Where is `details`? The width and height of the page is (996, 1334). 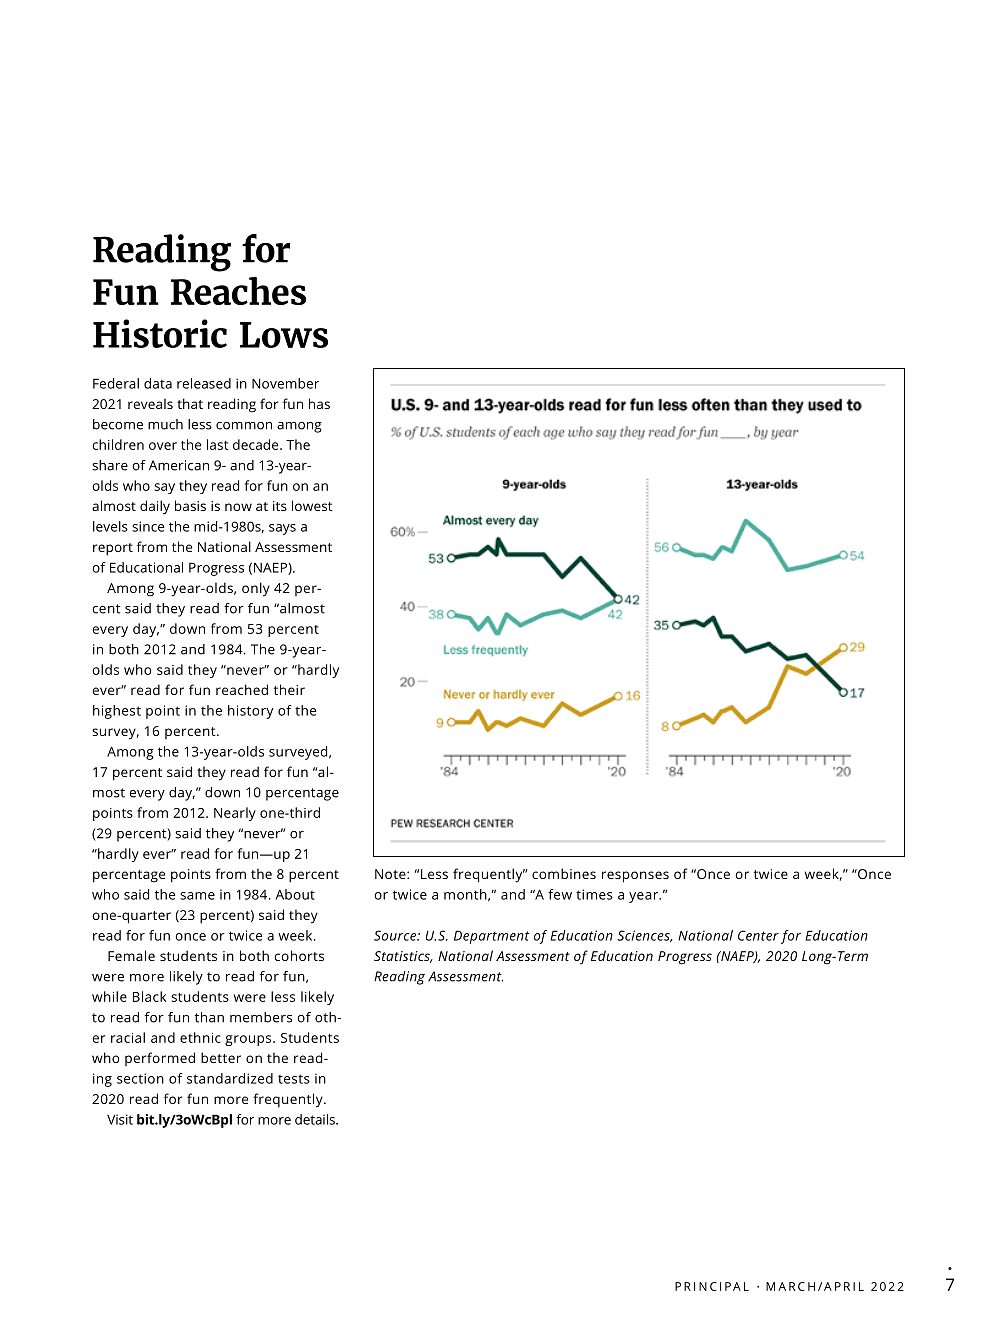
details is located at coordinates (316, 1119).
